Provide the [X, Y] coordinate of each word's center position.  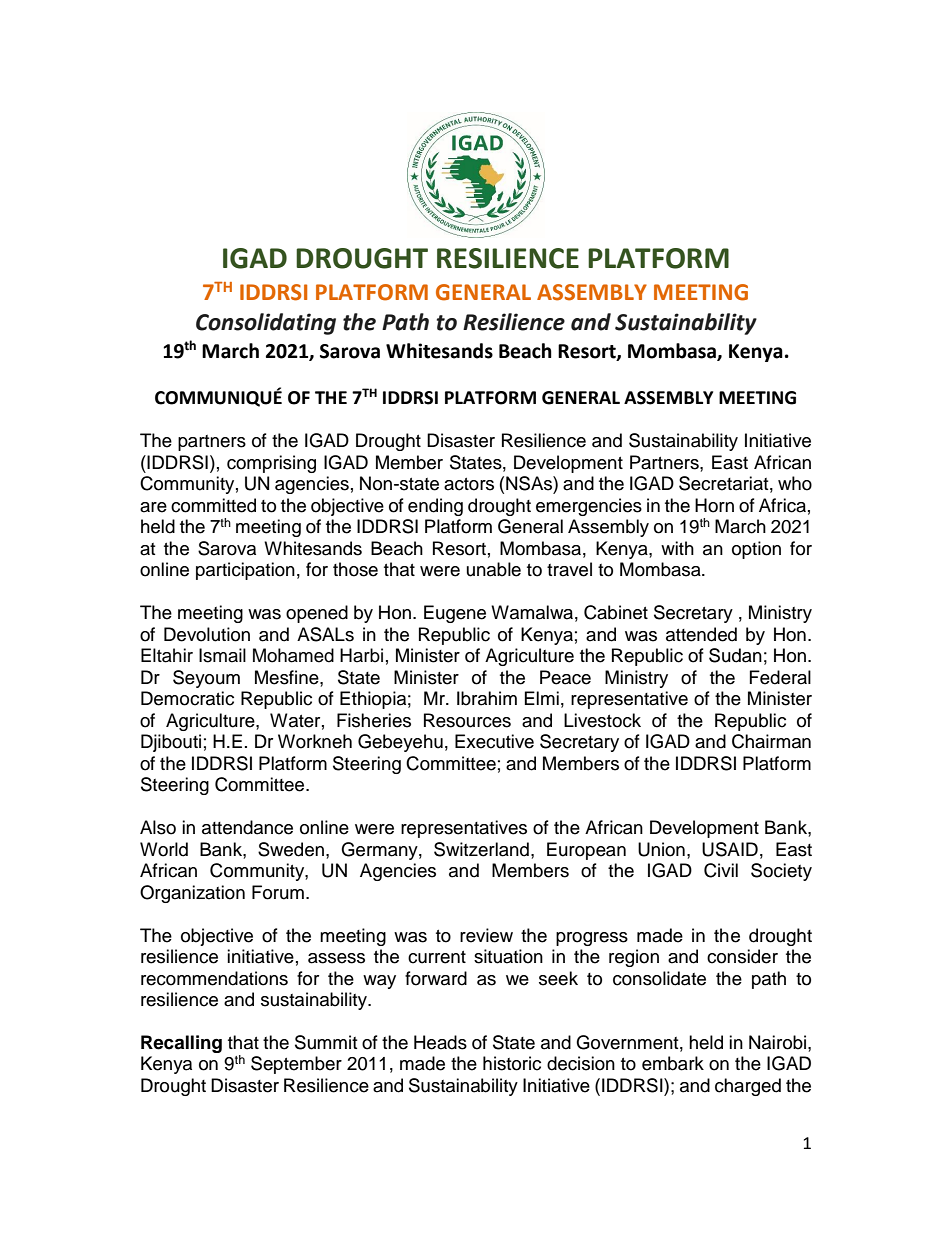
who [795, 483]
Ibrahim [487, 698]
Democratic [187, 698]
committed [213, 505]
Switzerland [481, 849]
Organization [192, 894]
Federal [780, 677]
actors [469, 484]
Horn [714, 505]
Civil [721, 870]
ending [435, 507]
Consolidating [266, 324]
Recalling [181, 1044]
